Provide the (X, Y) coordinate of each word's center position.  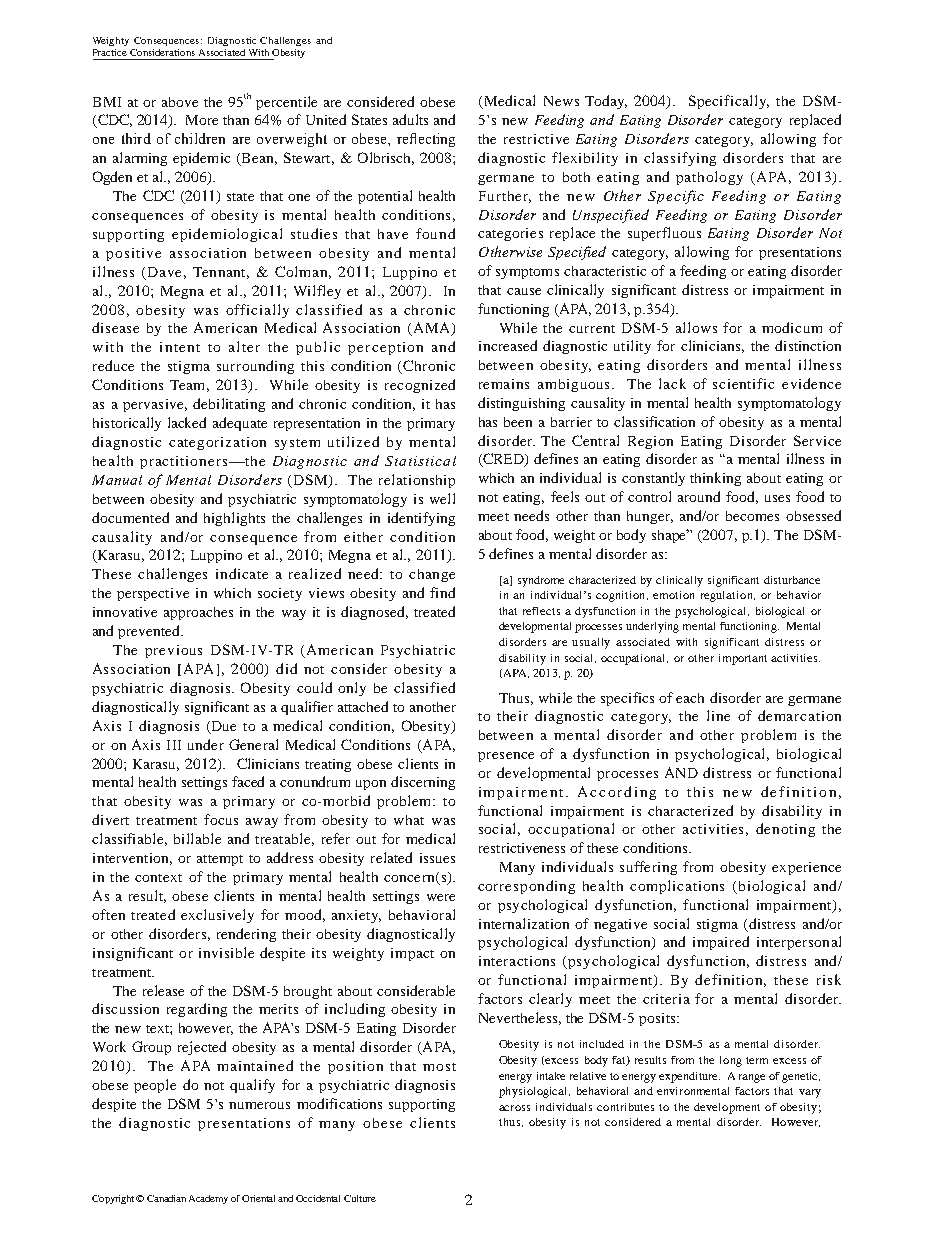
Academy (208, 1199)
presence (506, 757)
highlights (234, 519)
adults (410, 119)
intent (180, 347)
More (202, 120)
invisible (226, 952)
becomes (752, 516)
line (718, 715)
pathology (709, 178)
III (174, 745)
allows (696, 327)
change (432, 575)
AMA (432, 329)
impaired (721, 943)
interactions (517, 961)
